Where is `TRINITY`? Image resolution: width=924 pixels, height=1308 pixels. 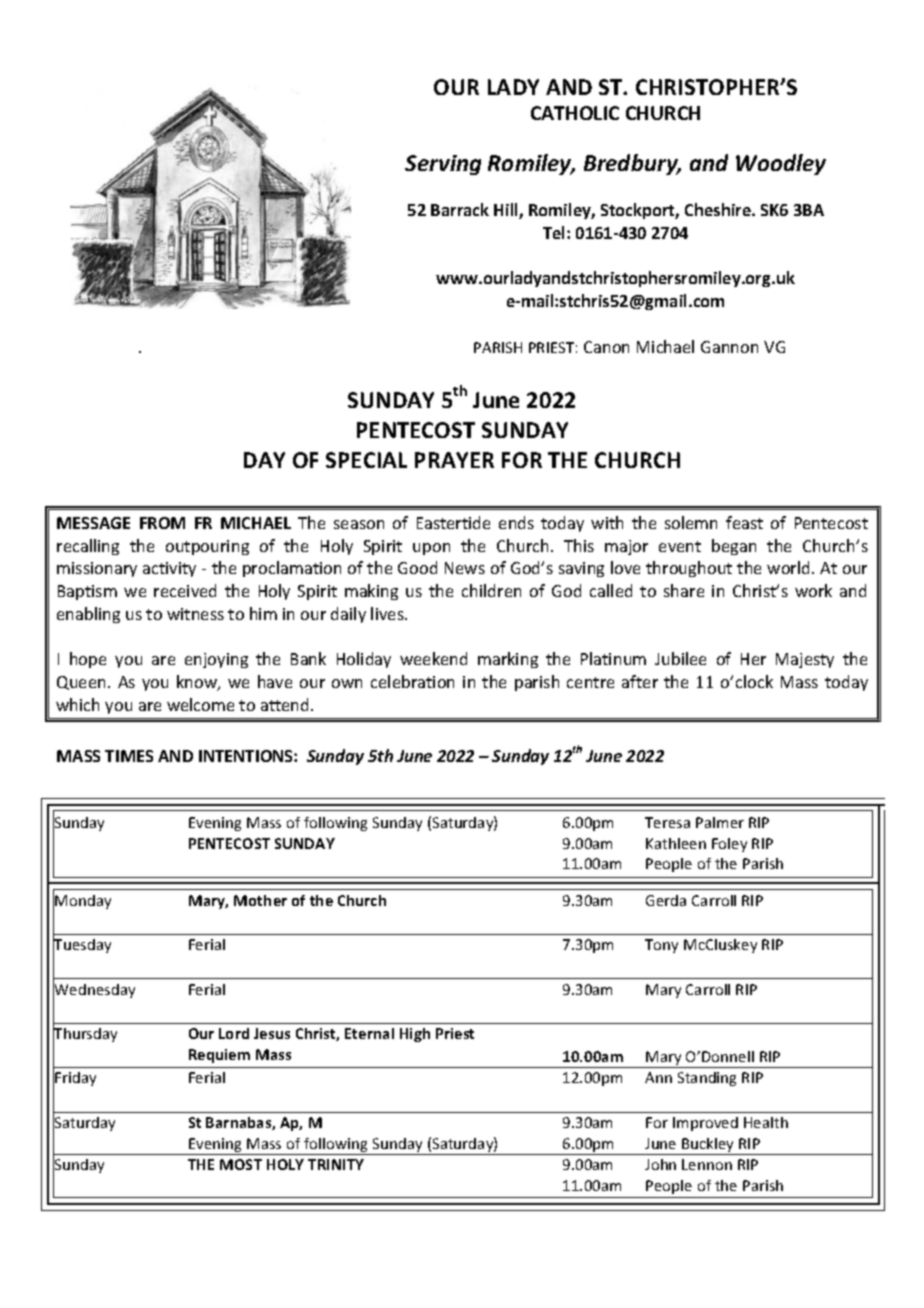
TRINITY is located at coordinates (336, 1164).
